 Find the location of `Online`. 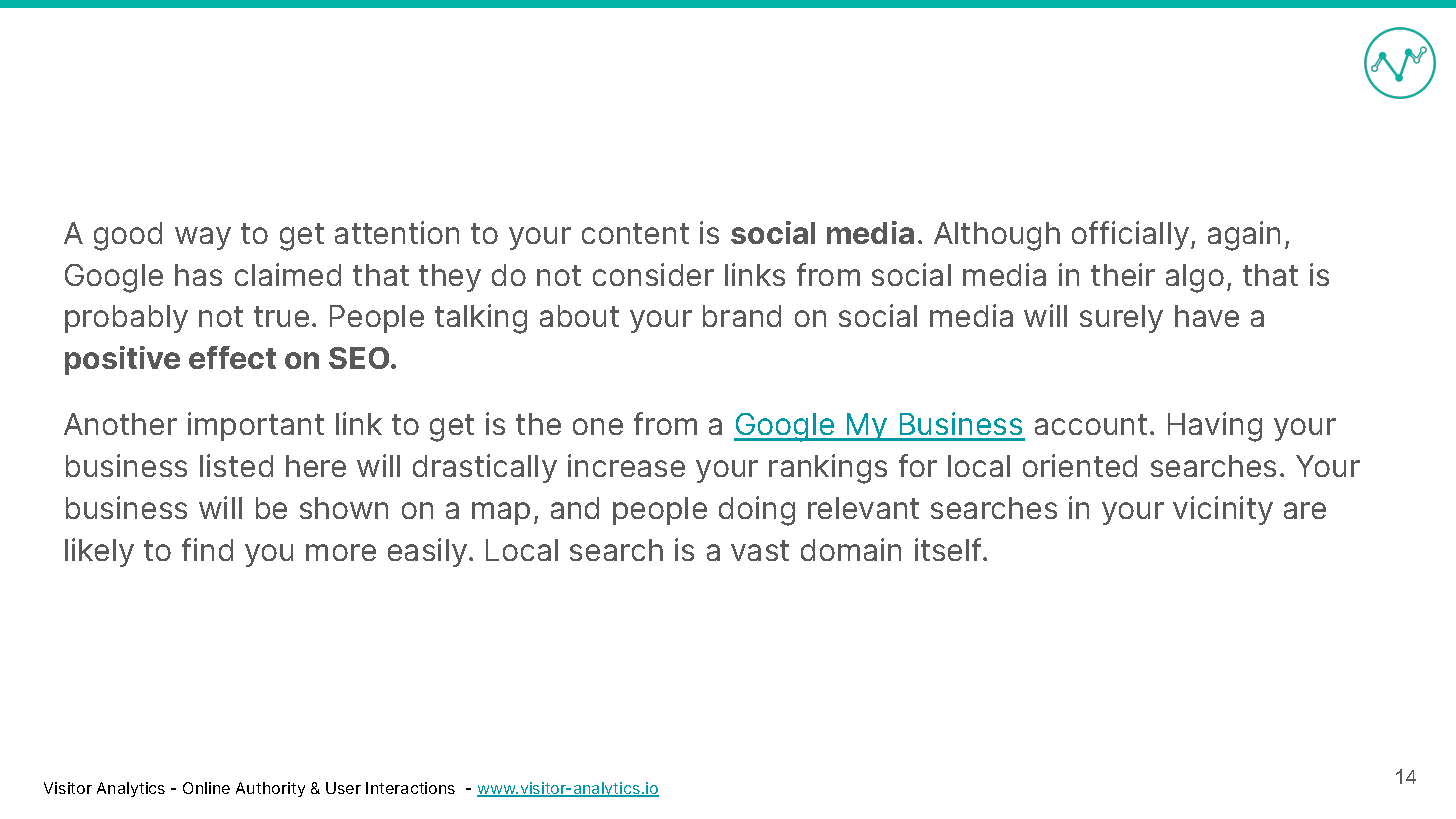

Online is located at coordinates (206, 788).
